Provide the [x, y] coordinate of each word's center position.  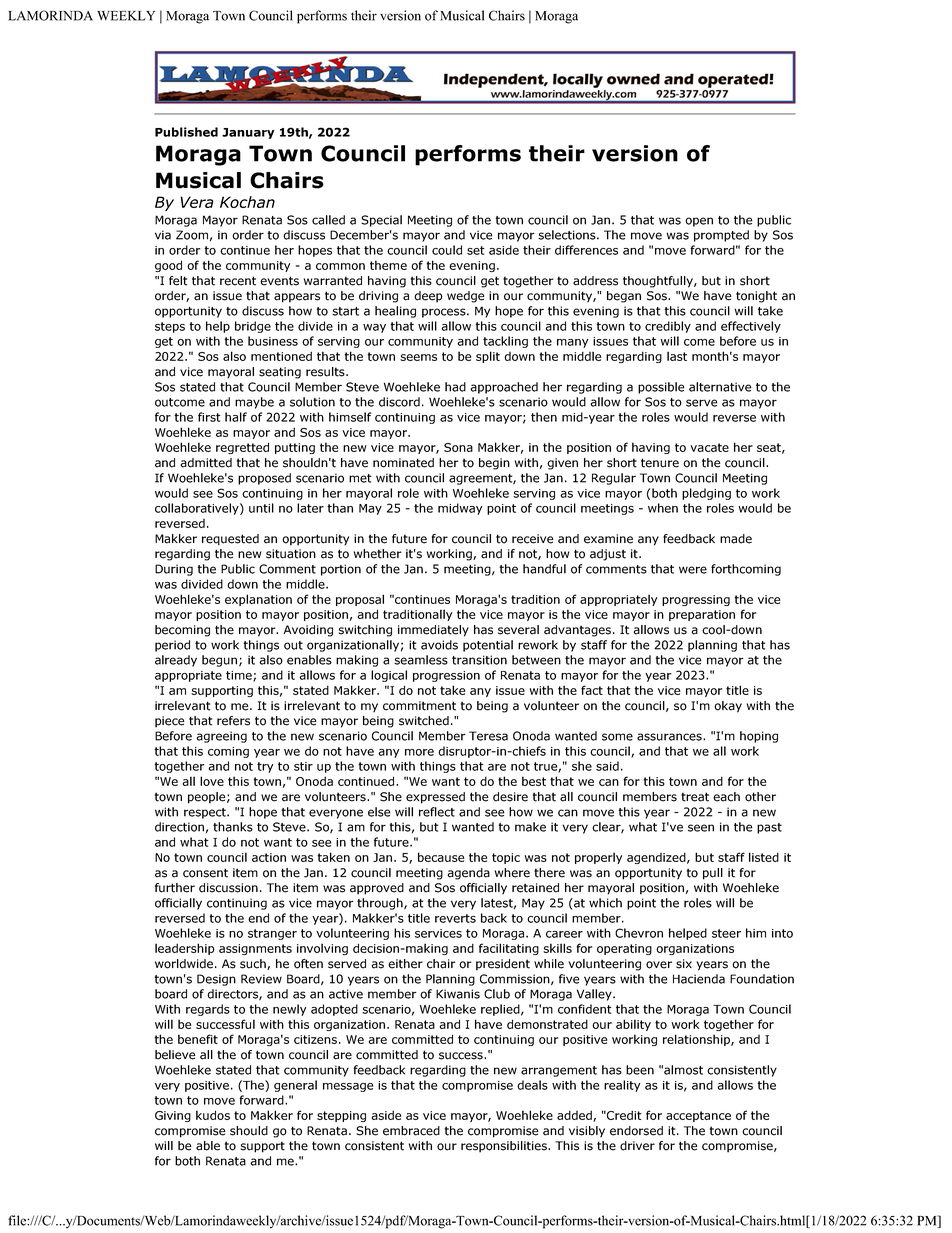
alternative [720, 387]
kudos [213, 1115]
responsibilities [505, 1147]
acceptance [698, 1116]
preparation [702, 615]
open [699, 222]
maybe [254, 403]
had [455, 387]
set [476, 250]
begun [221, 661]
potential [488, 646]
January [248, 133]
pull [713, 874]
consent [205, 873]
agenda [469, 874]
